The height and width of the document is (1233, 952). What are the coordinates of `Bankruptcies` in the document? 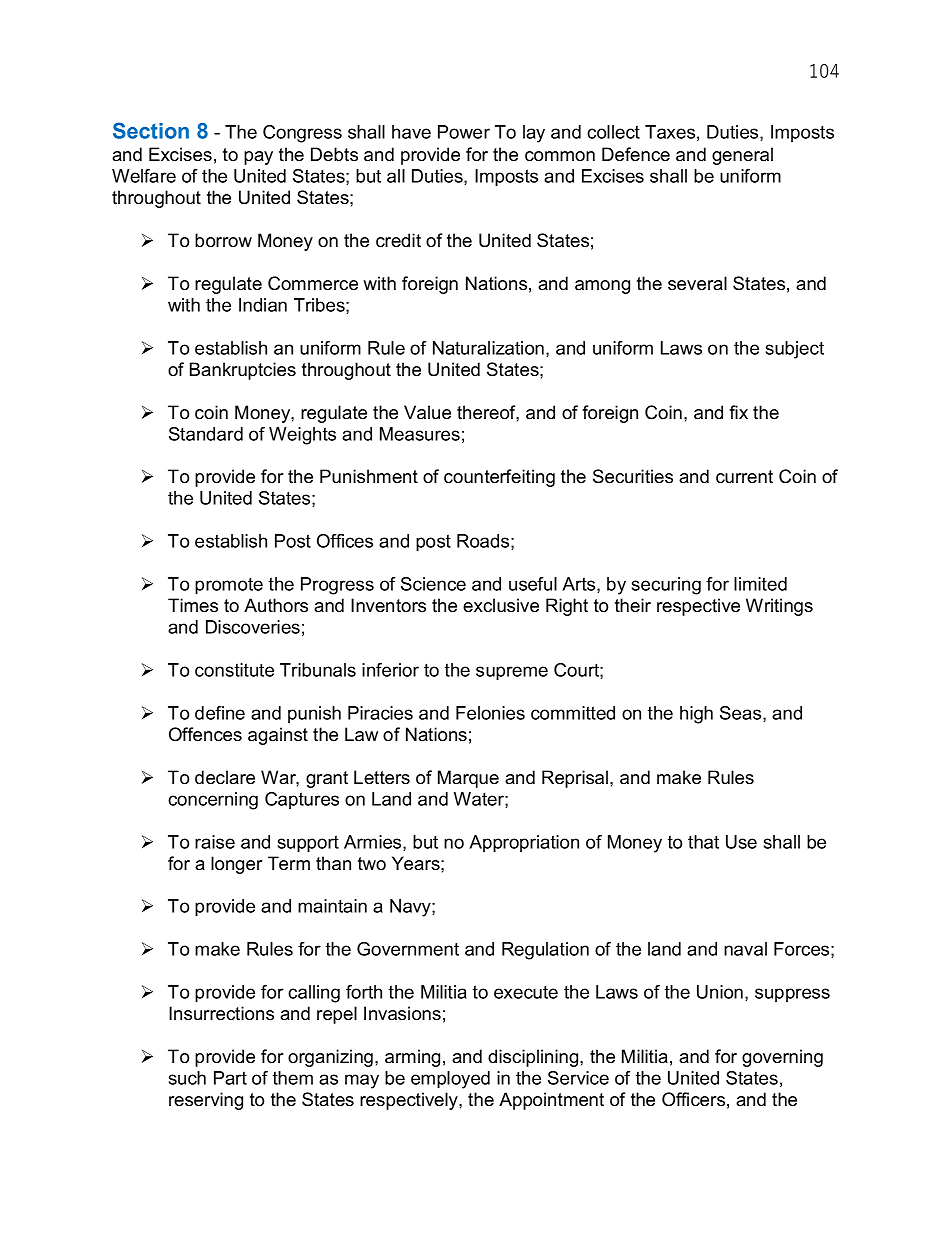 It's located at (243, 371).
